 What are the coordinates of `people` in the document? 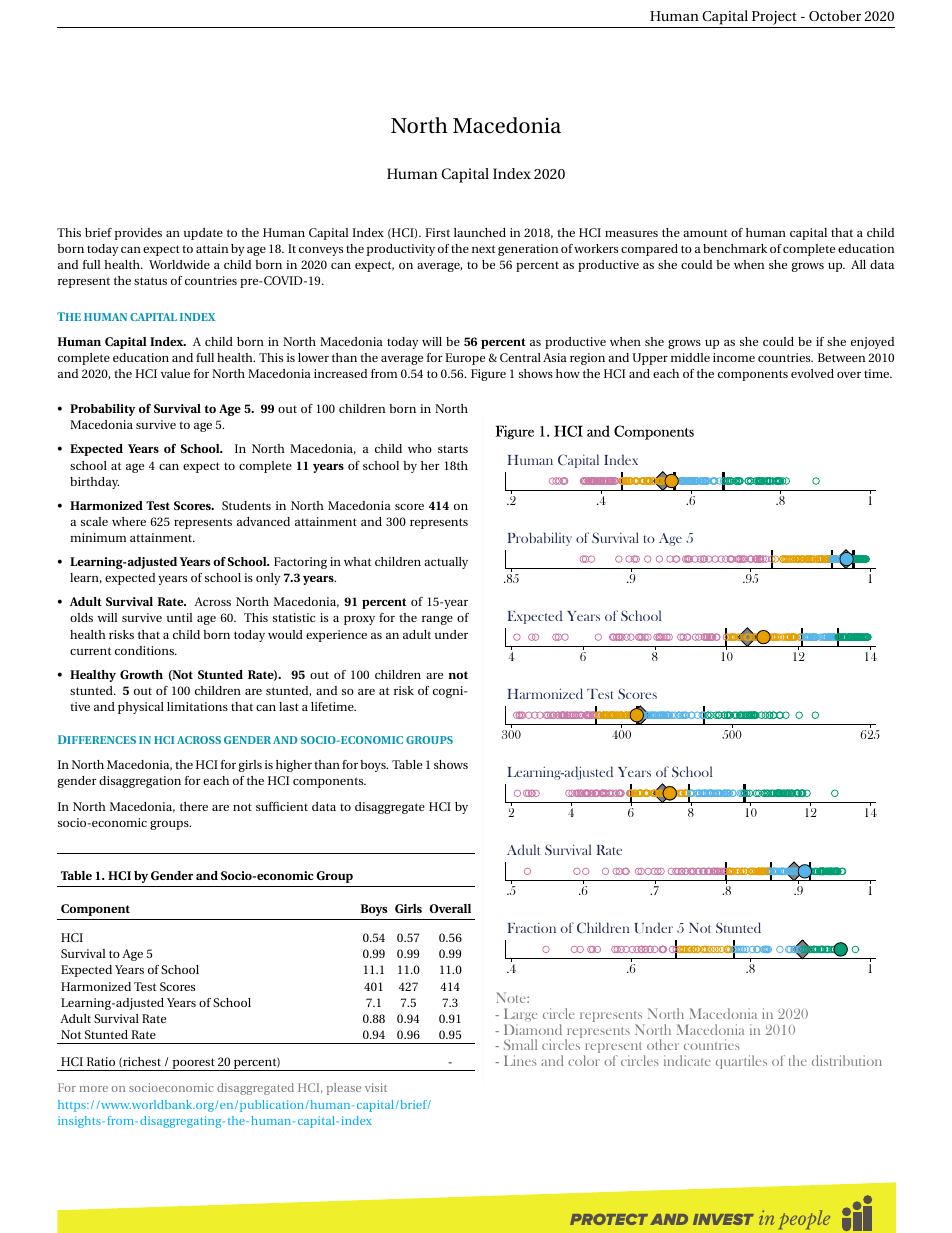 It's located at (804, 1219).
